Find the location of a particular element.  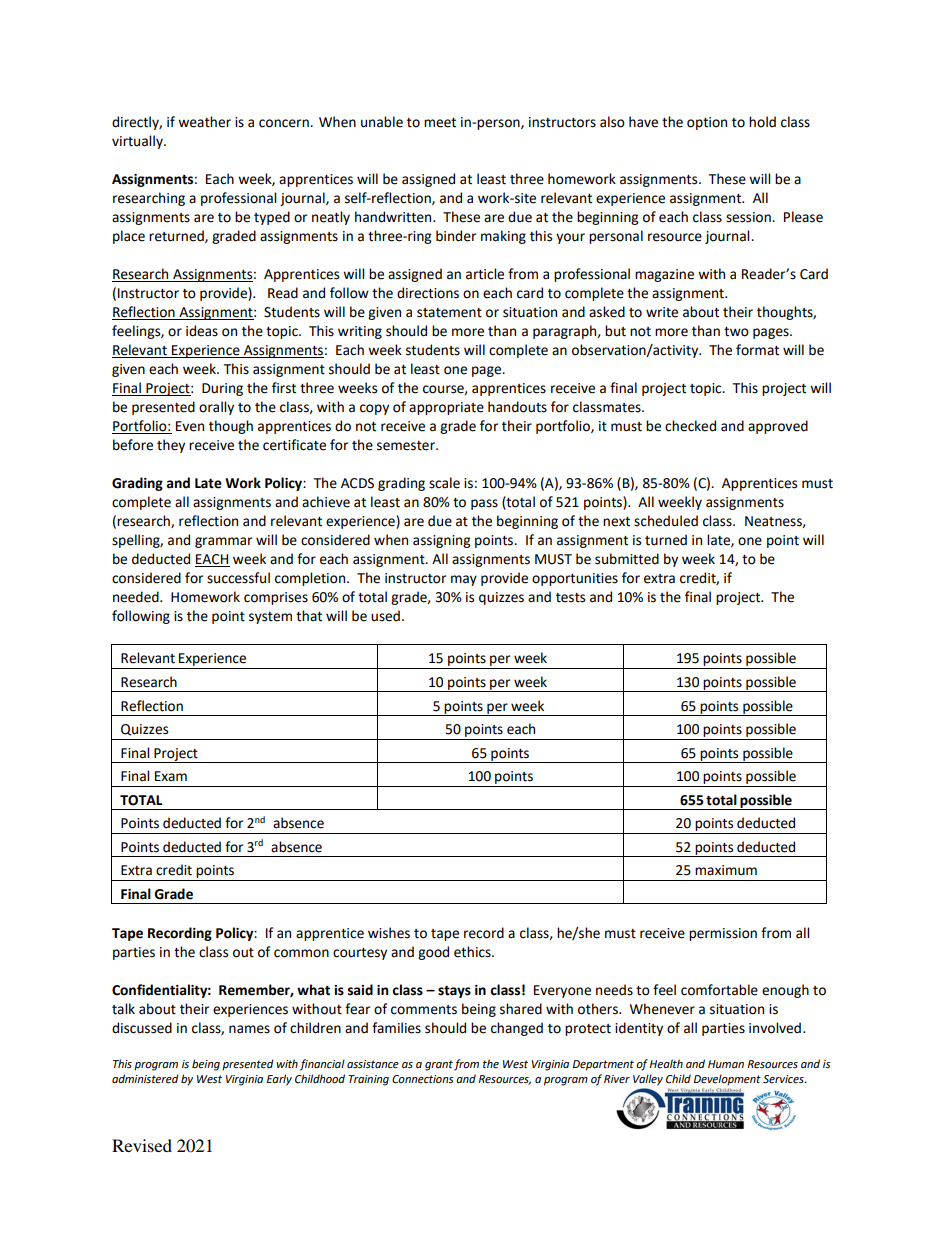

Revised is located at coordinates (142, 1145).
